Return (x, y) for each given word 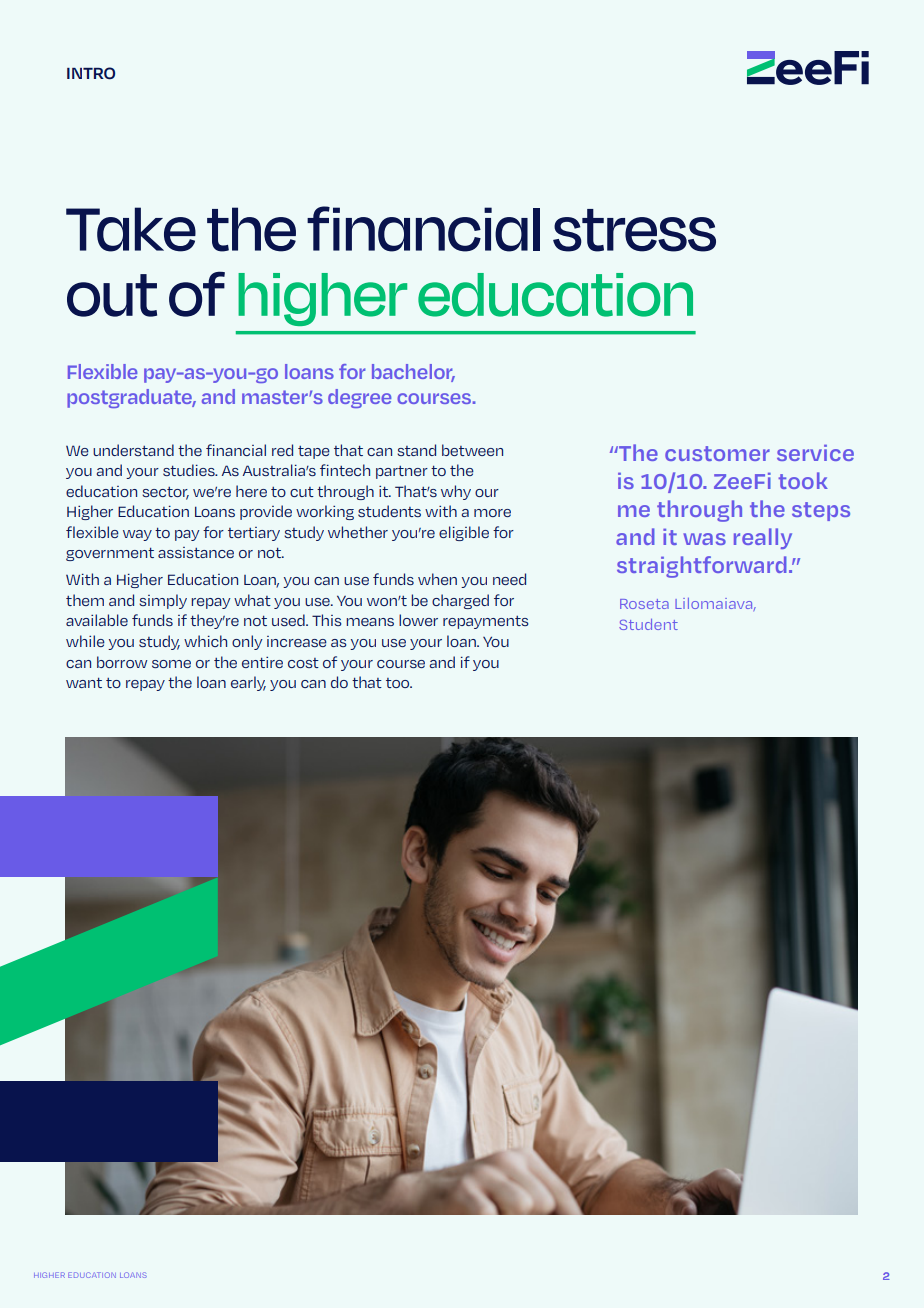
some (171, 664)
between (472, 450)
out (112, 295)
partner (402, 472)
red (282, 450)
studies (190, 470)
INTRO (91, 73)
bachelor (413, 373)
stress (634, 230)
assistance (196, 552)
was (704, 539)
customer (717, 453)
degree (359, 398)
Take (131, 229)
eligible (464, 533)
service (815, 453)
